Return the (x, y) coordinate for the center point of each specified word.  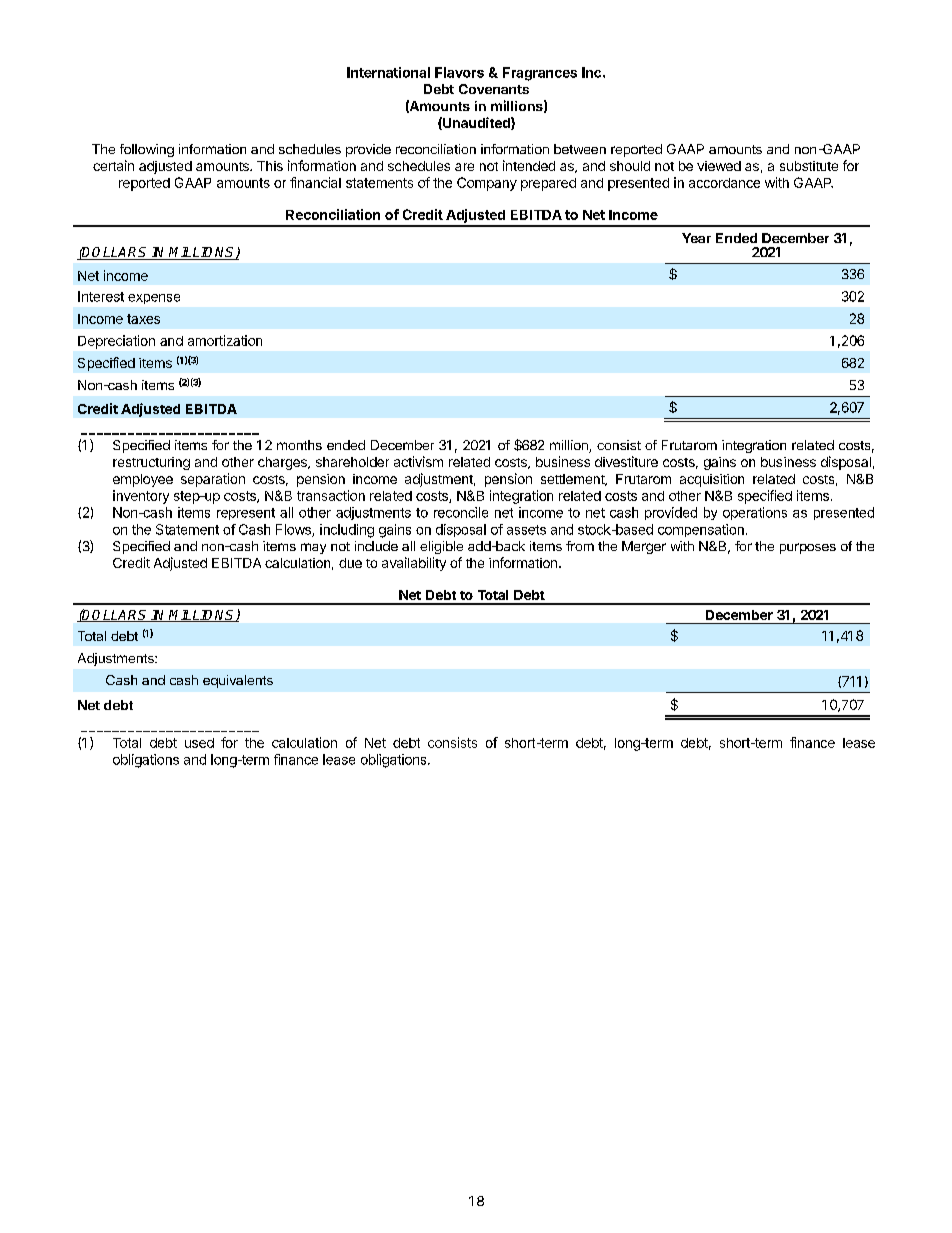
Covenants (494, 89)
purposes (808, 548)
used (199, 743)
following (147, 150)
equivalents (238, 681)
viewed (719, 166)
